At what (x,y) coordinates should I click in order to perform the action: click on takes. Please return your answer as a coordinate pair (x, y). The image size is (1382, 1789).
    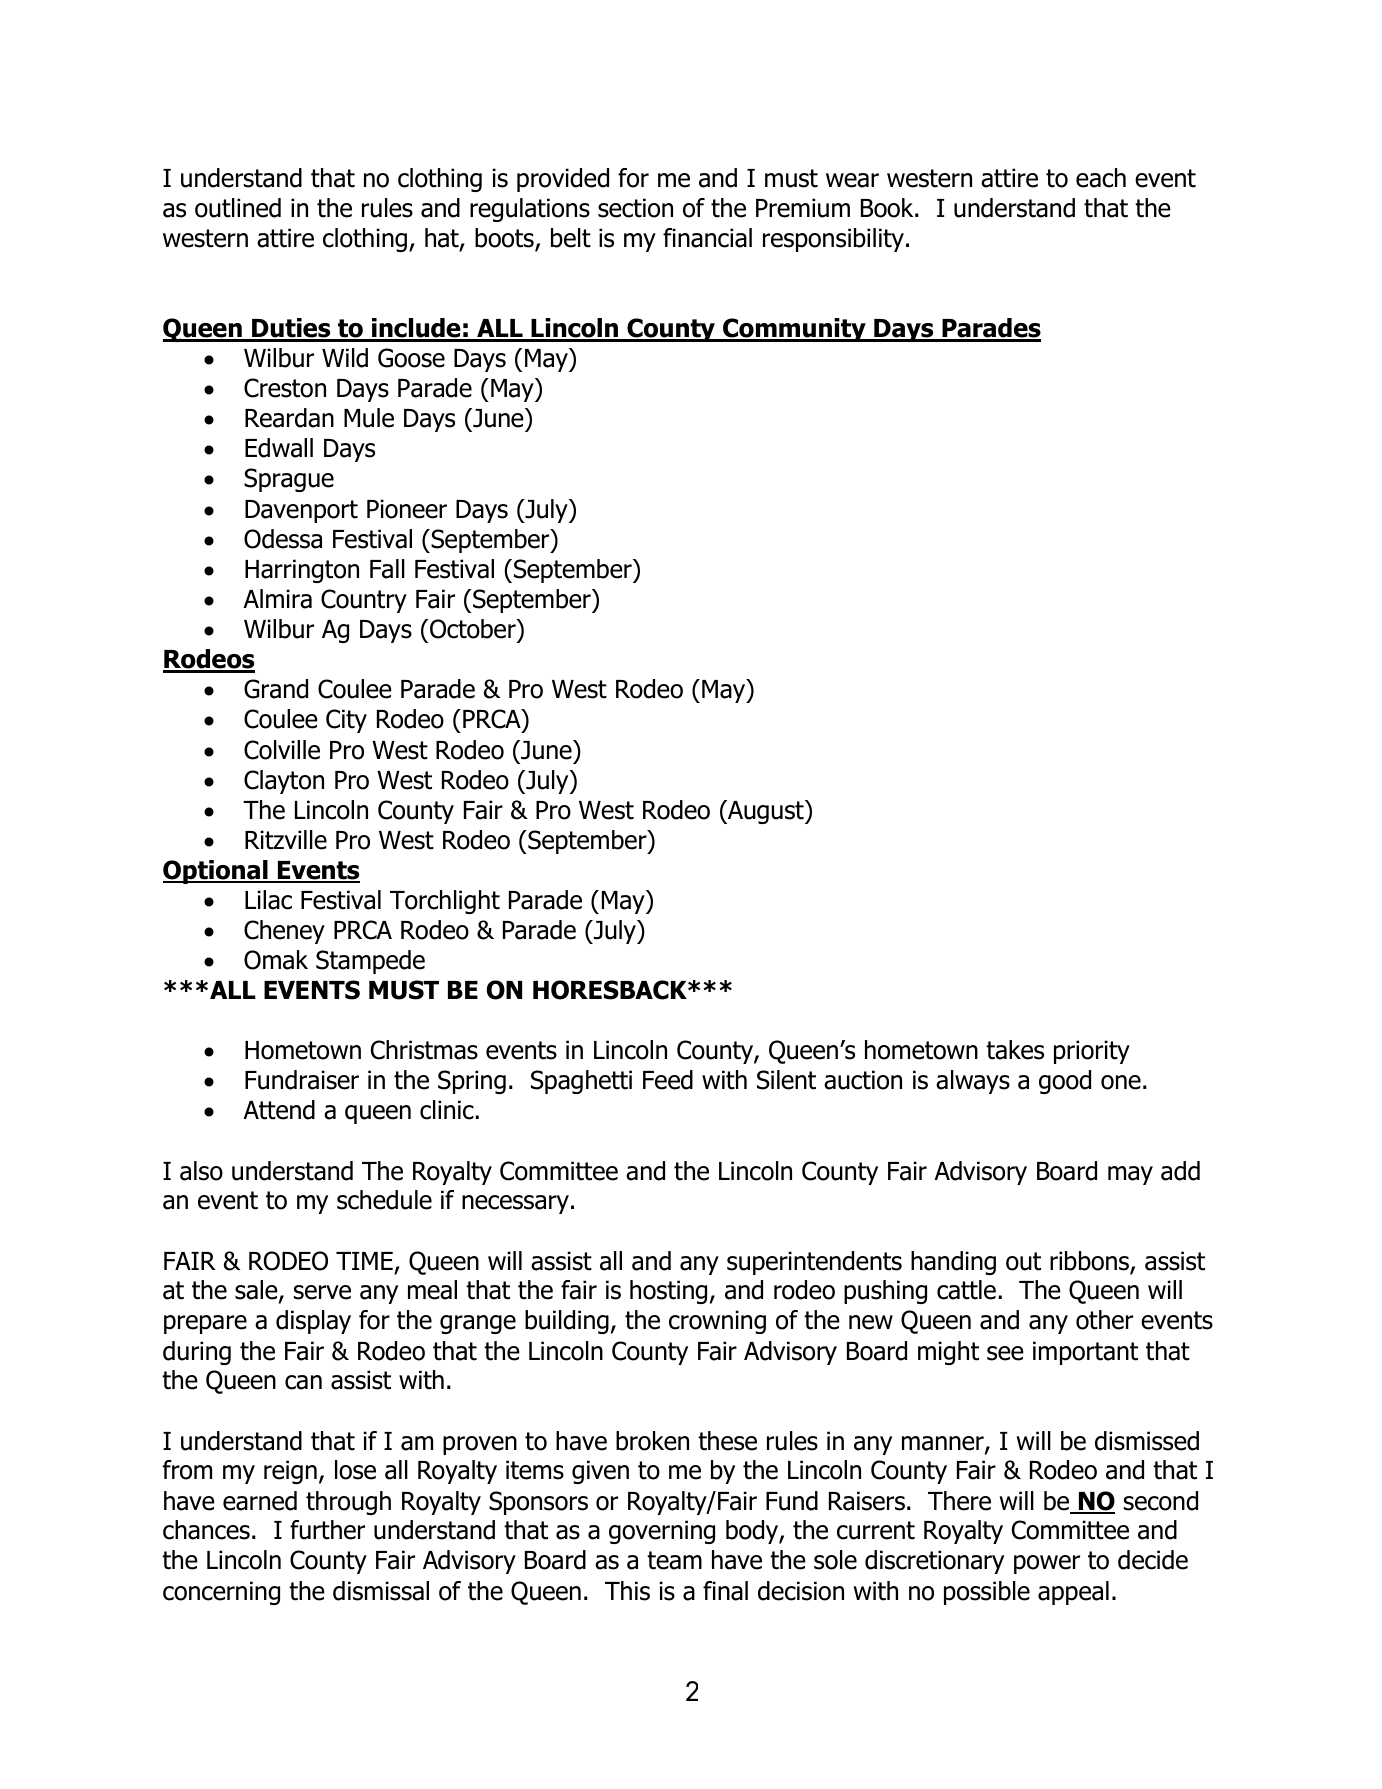
    Looking at the image, I should click on (1015, 1050).
